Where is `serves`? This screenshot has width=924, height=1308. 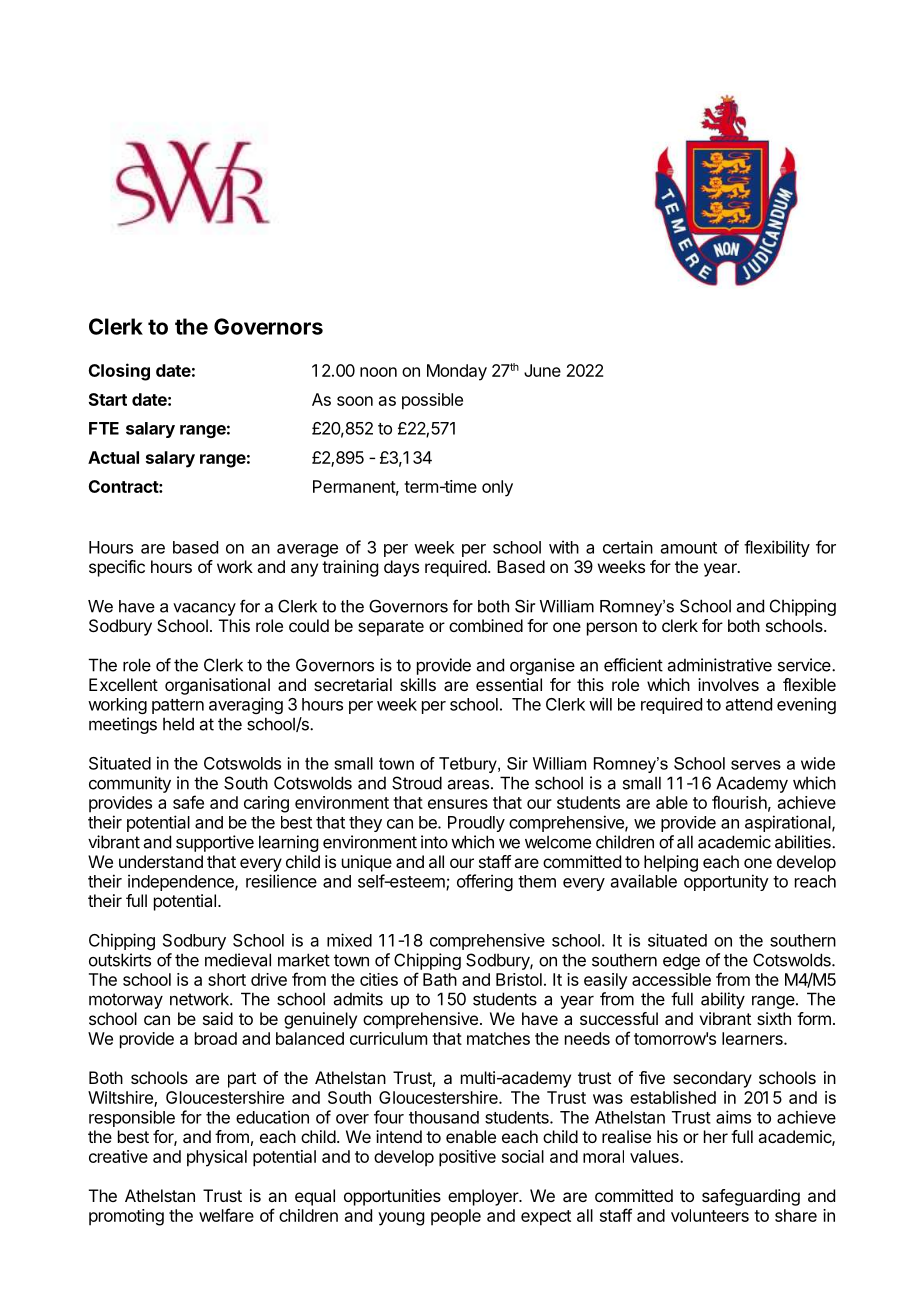 serves is located at coordinates (756, 765).
